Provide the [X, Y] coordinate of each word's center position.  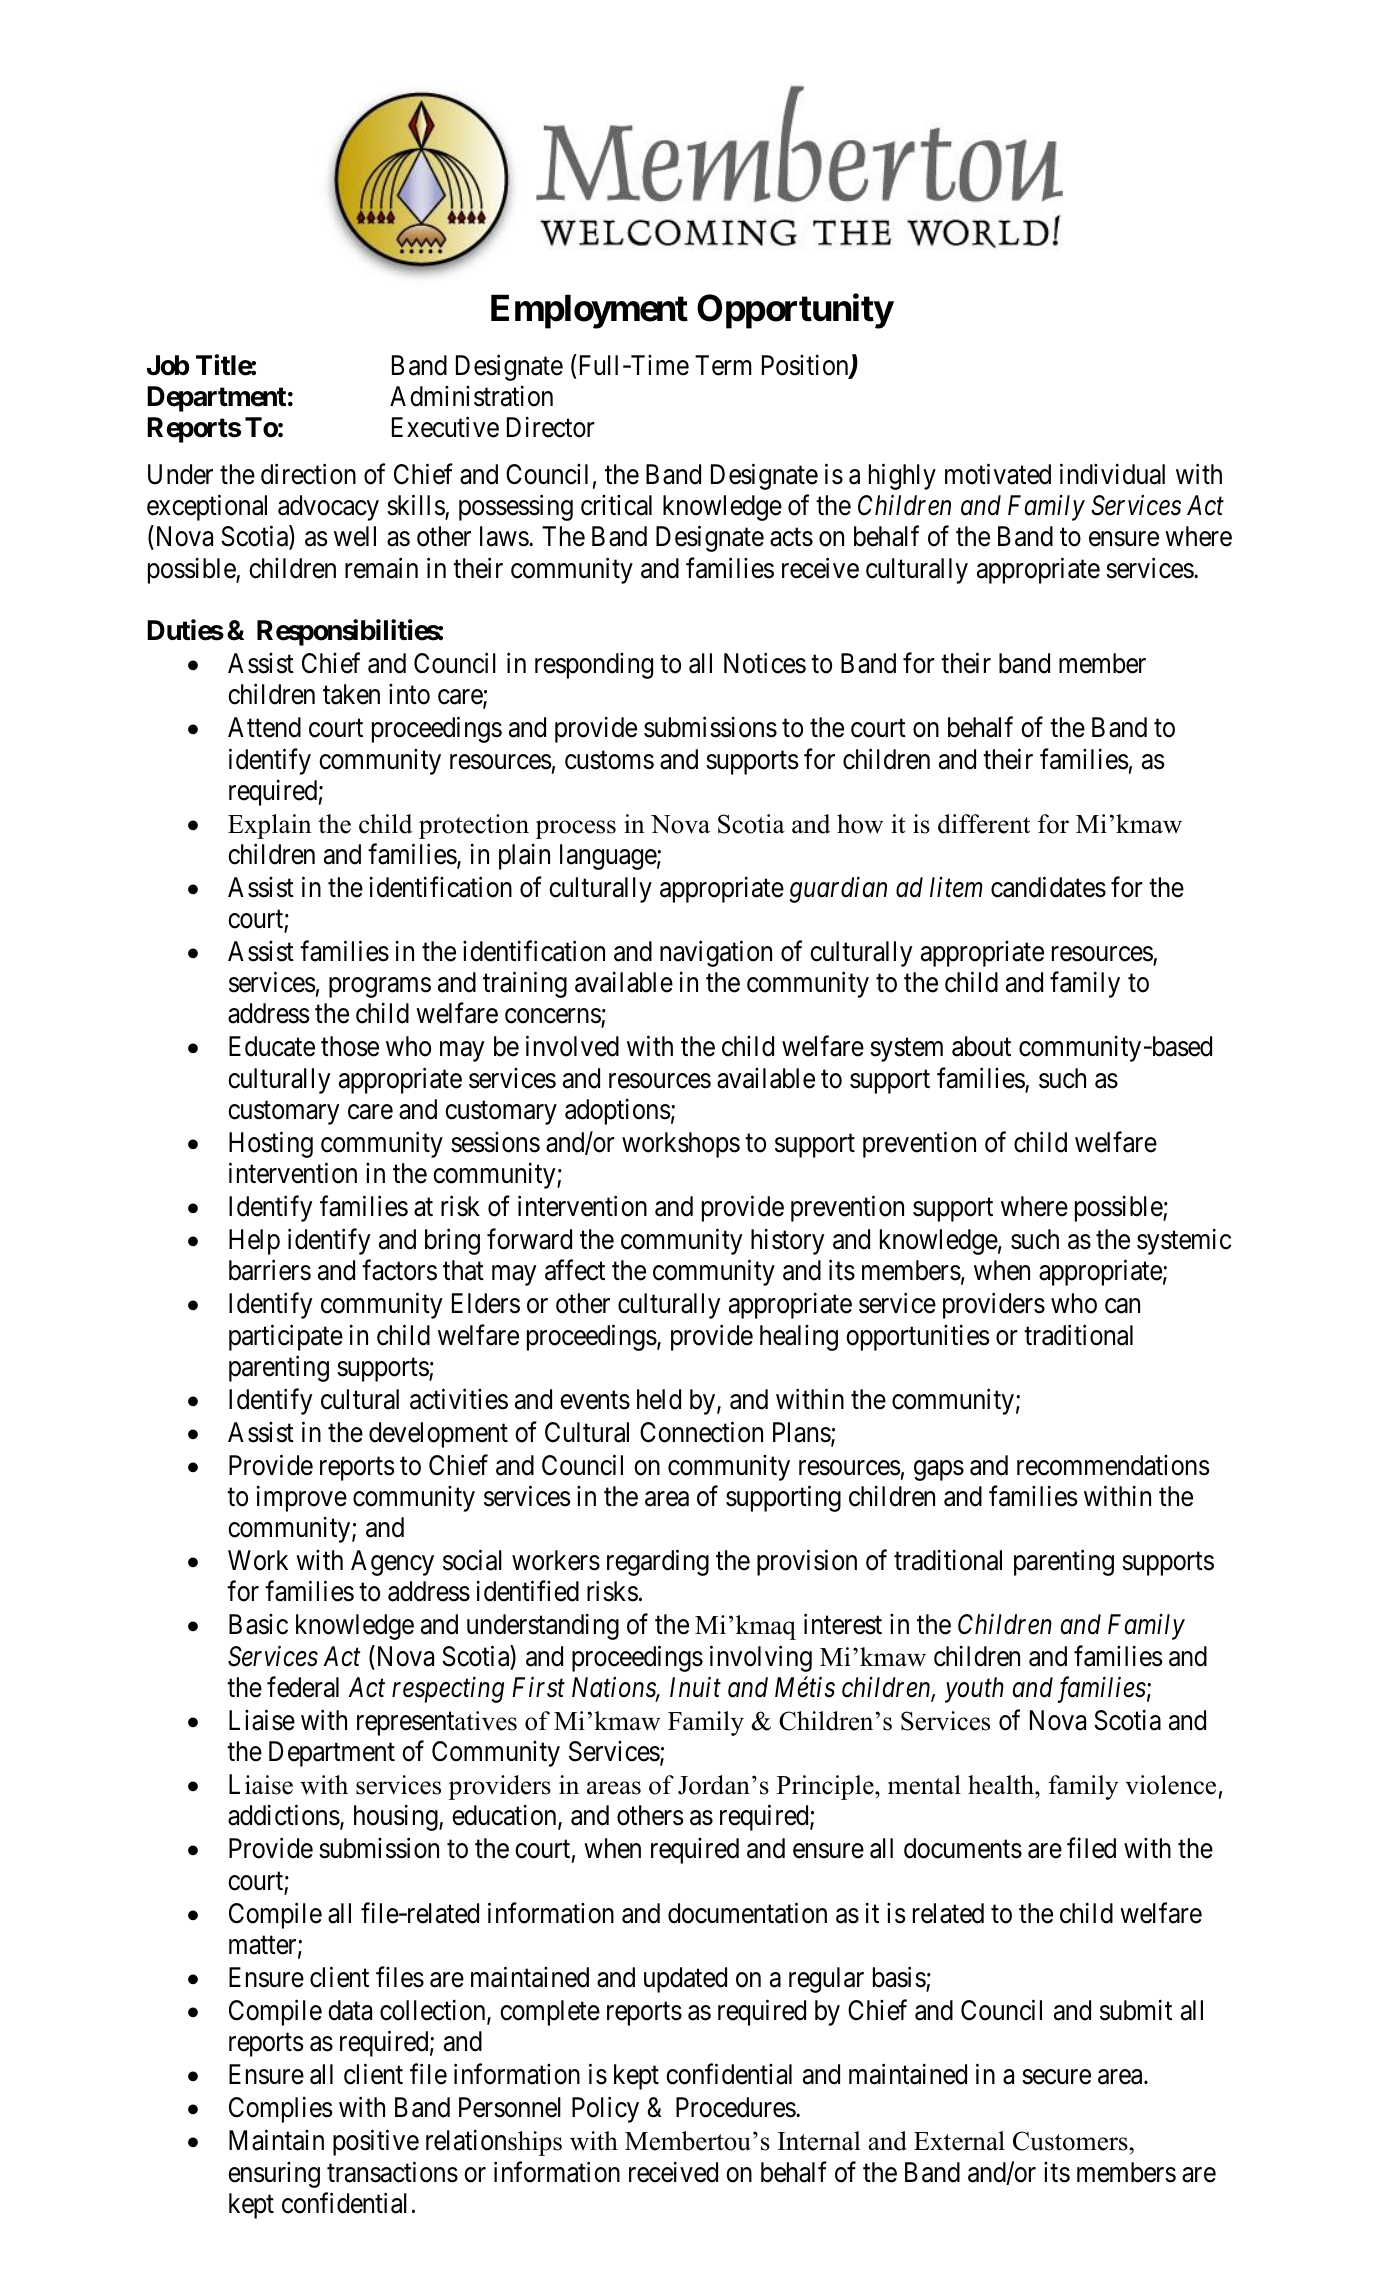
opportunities [918, 1337]
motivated [998, 474]
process [576, 829]
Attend [264, 727]
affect [575, 1270]
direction [308, 474]
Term [723, 365]
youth [974, 1690]
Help [254, 1242]
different [984, 824]
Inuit [695, 1687]
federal [303, 1687]
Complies [281, 2110]
